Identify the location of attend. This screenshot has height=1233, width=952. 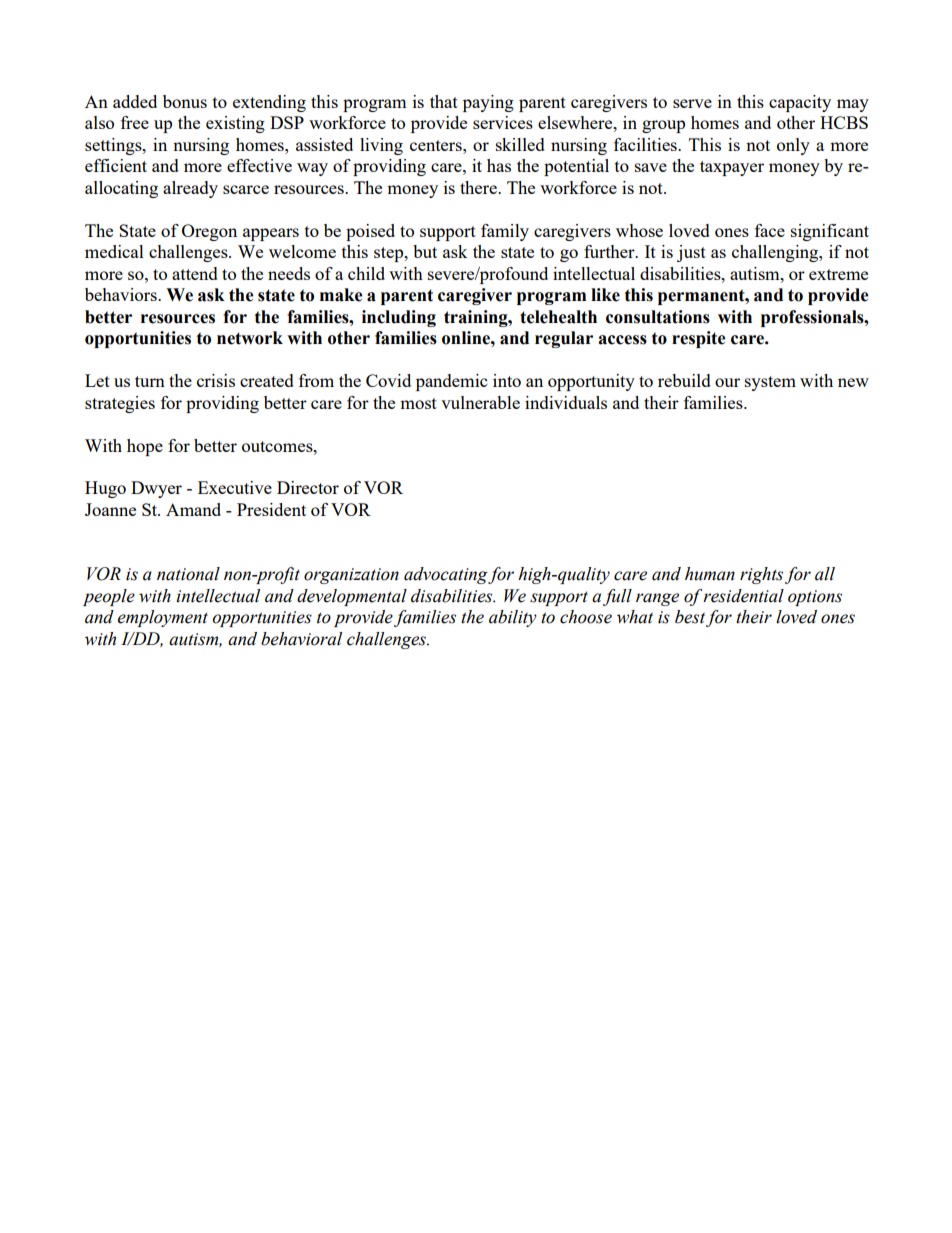
(195, 273).
